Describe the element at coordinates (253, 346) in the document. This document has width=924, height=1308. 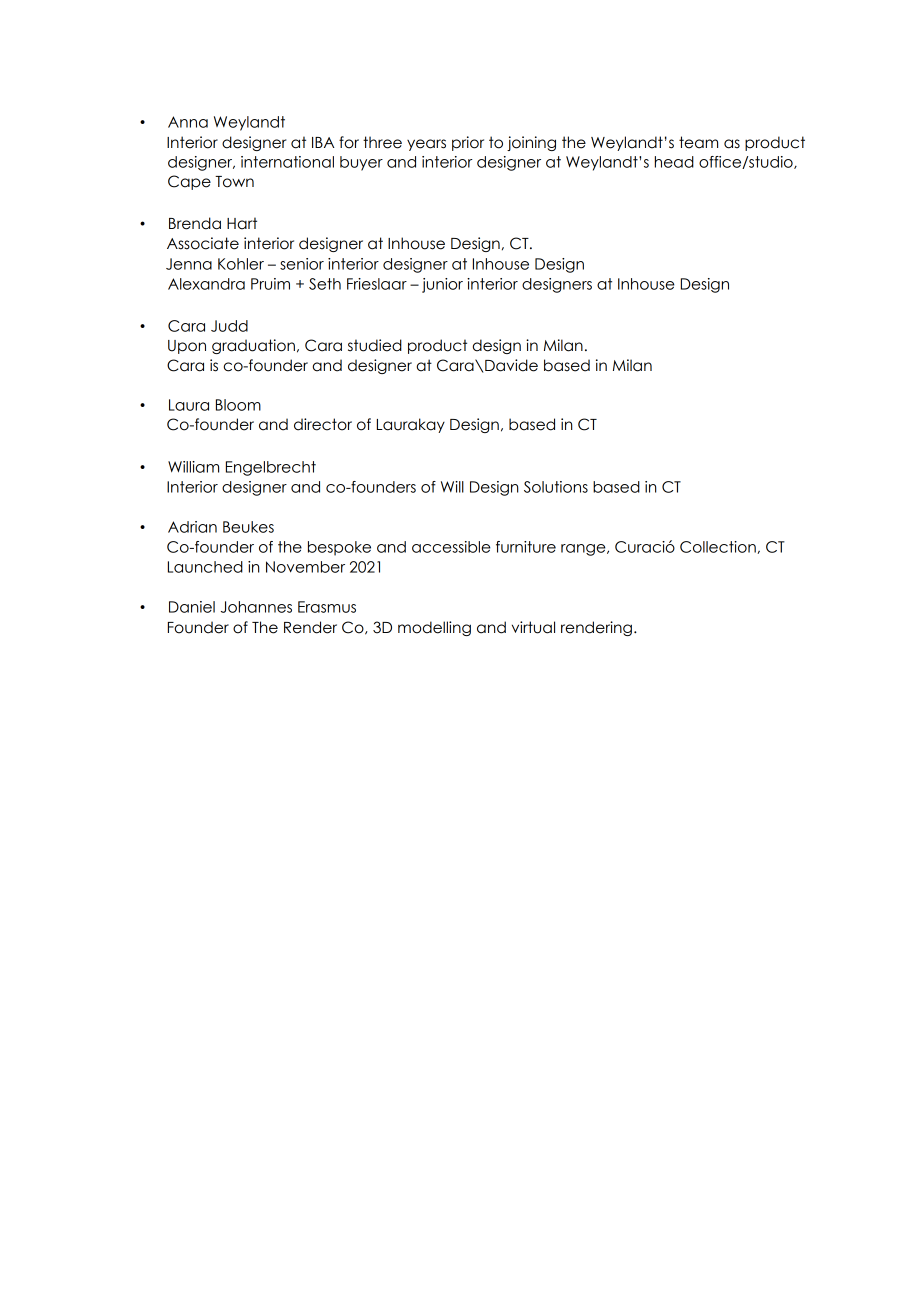
I see `graduation` at that location.
